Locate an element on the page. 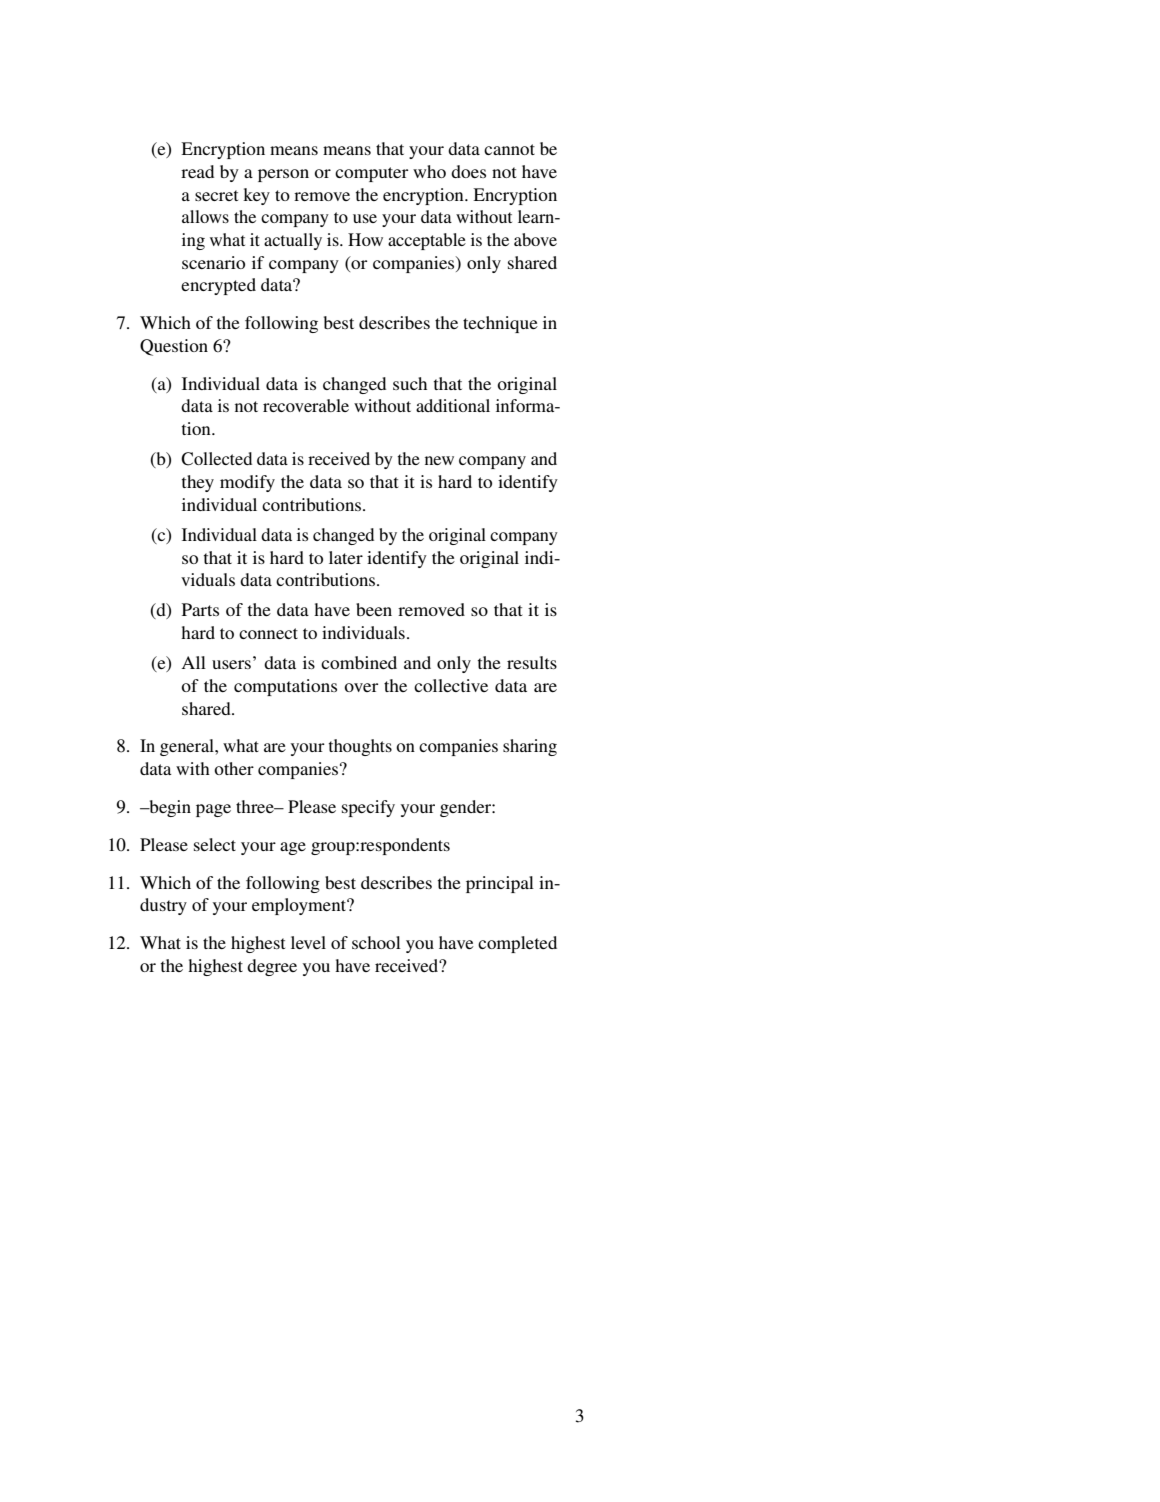 The height and width of the page is (1502, 1160). page is located at coordinates (213, 810).
